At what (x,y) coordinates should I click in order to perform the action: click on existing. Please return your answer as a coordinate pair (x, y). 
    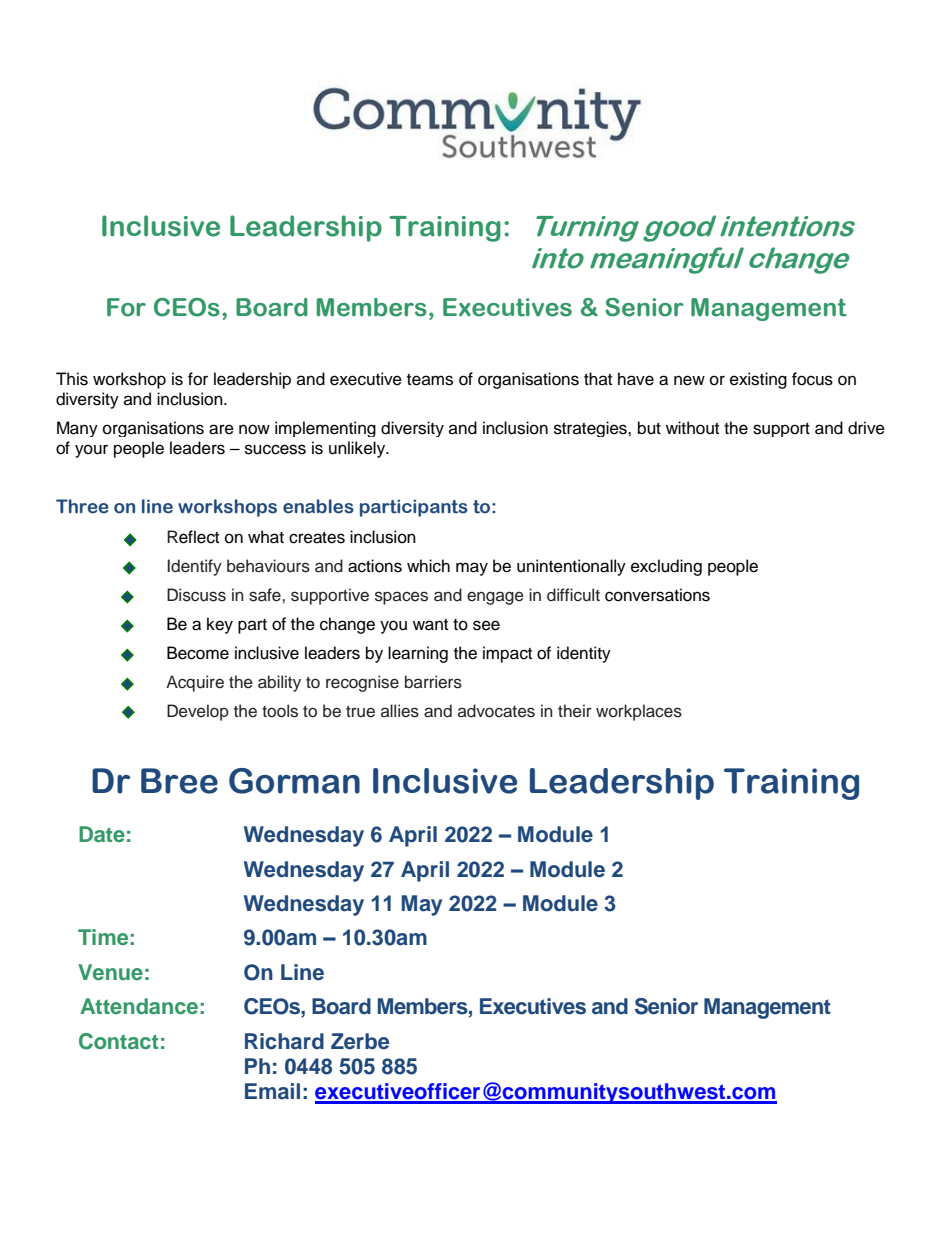
    Looking at the image, I should click on (758, 380).
